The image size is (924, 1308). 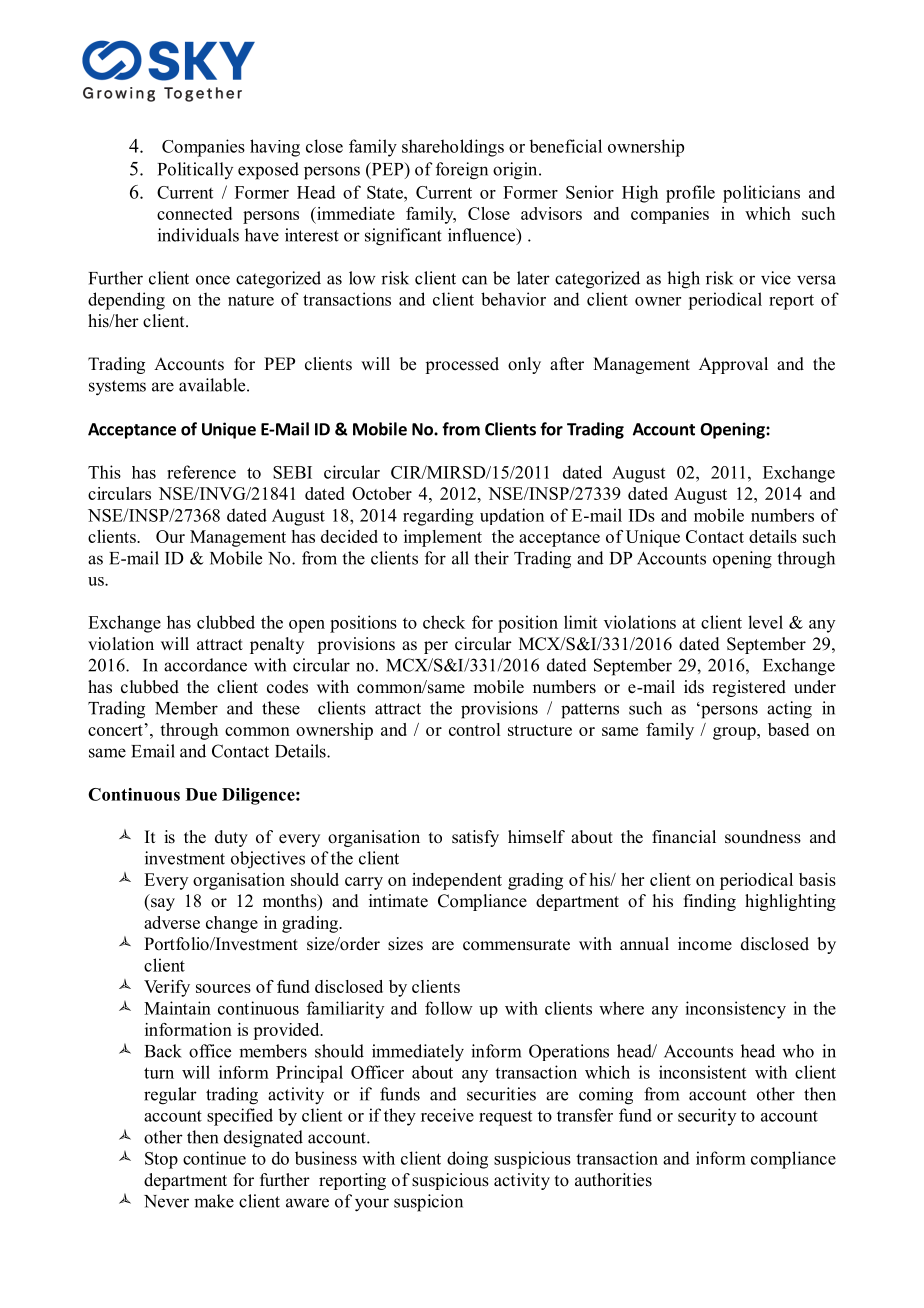 What do you see at coordinates (761, 194) in the document?
I see `politicians` at bounding box center [761, 194].
